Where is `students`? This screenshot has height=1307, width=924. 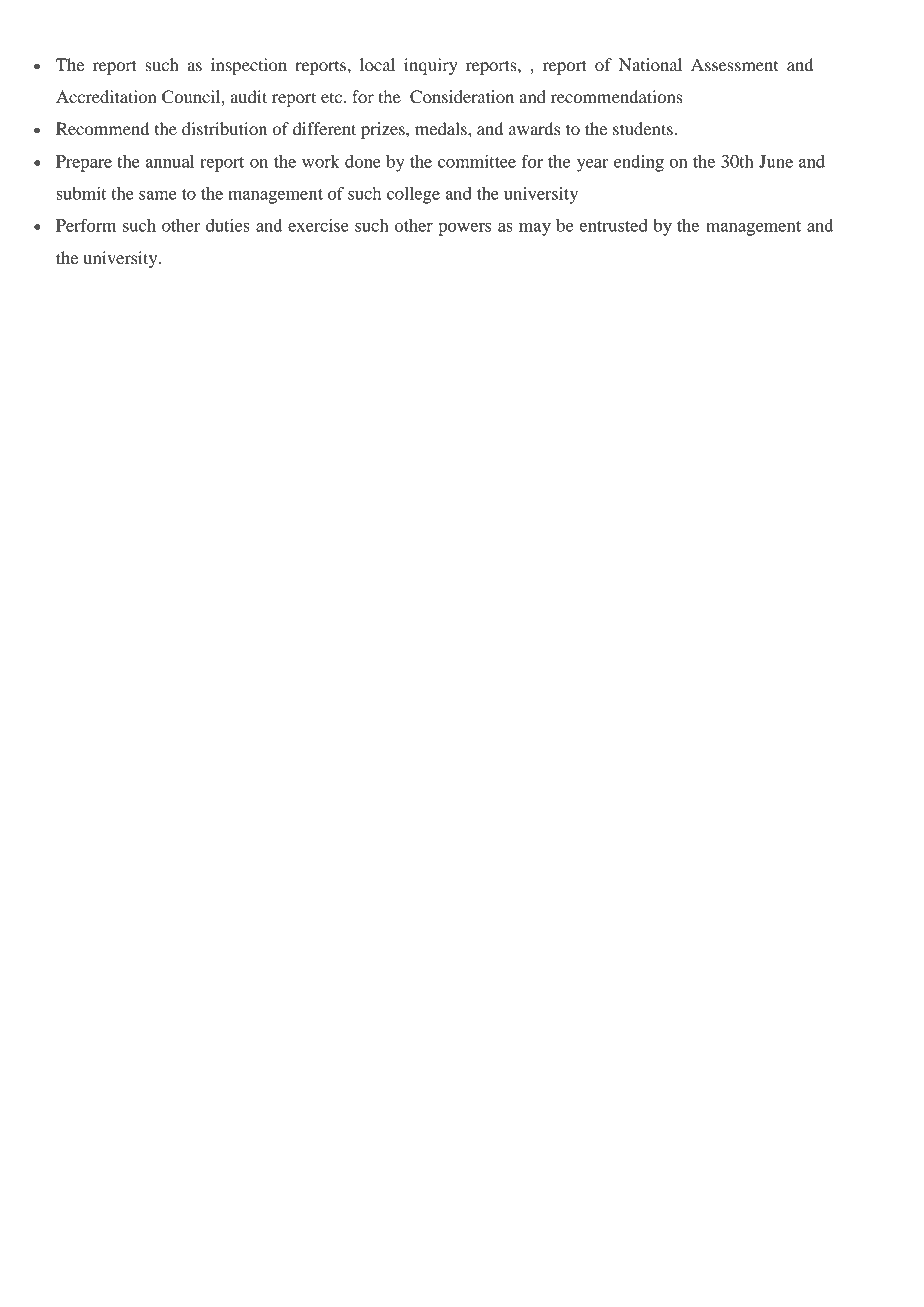
students is located at coordinates (644, 128).
